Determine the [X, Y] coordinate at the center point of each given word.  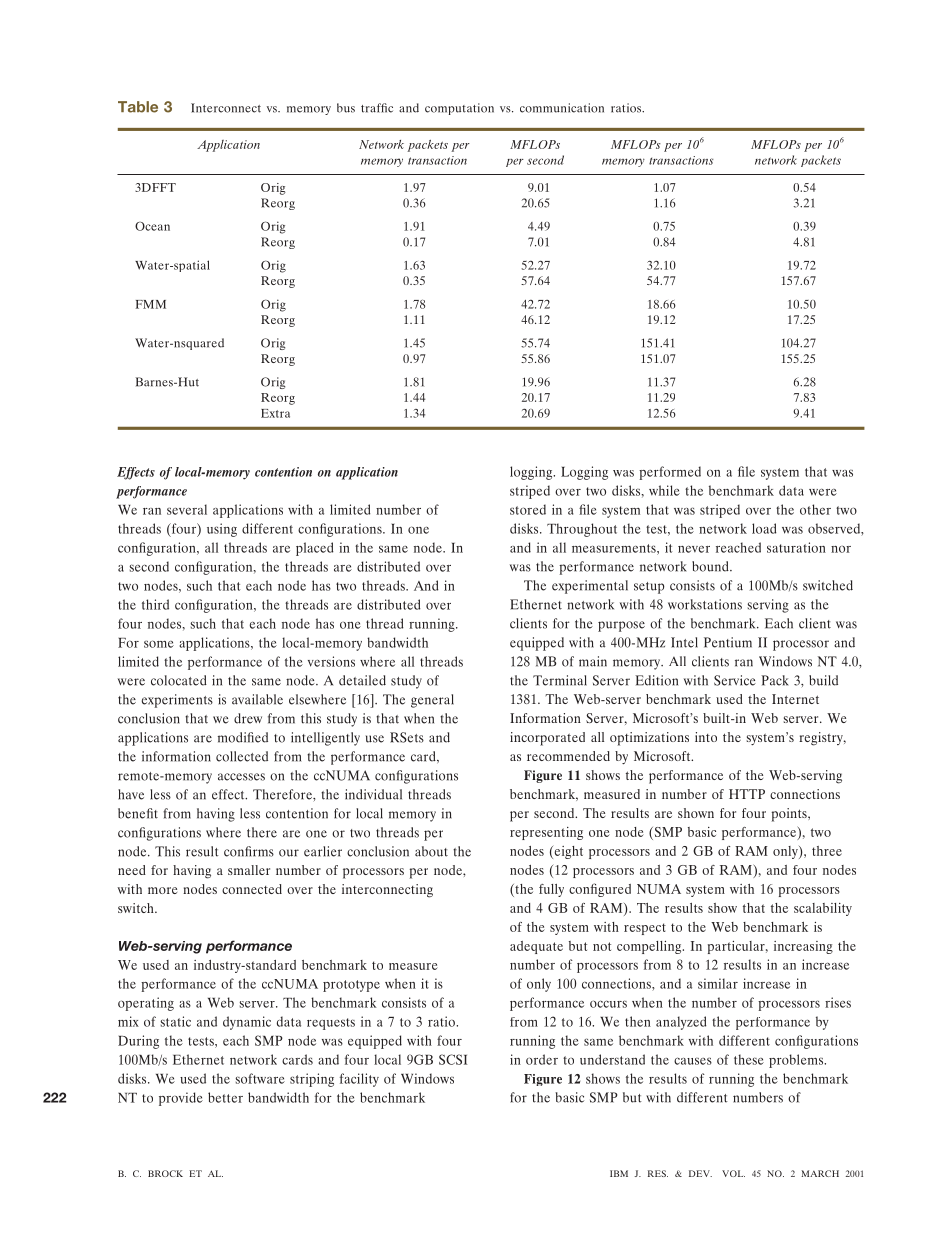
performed [670, 473]
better [225, 1097]
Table [138, 107]
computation [459, 109]
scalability [823, 909]
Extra [275, 413]
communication [562, 108]
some [159, 644]
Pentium [728, 642]
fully [551, 890]
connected [252, 889]
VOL [733, 1173]
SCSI [453, 1059]
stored [528, 509]
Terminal [560, 680]
